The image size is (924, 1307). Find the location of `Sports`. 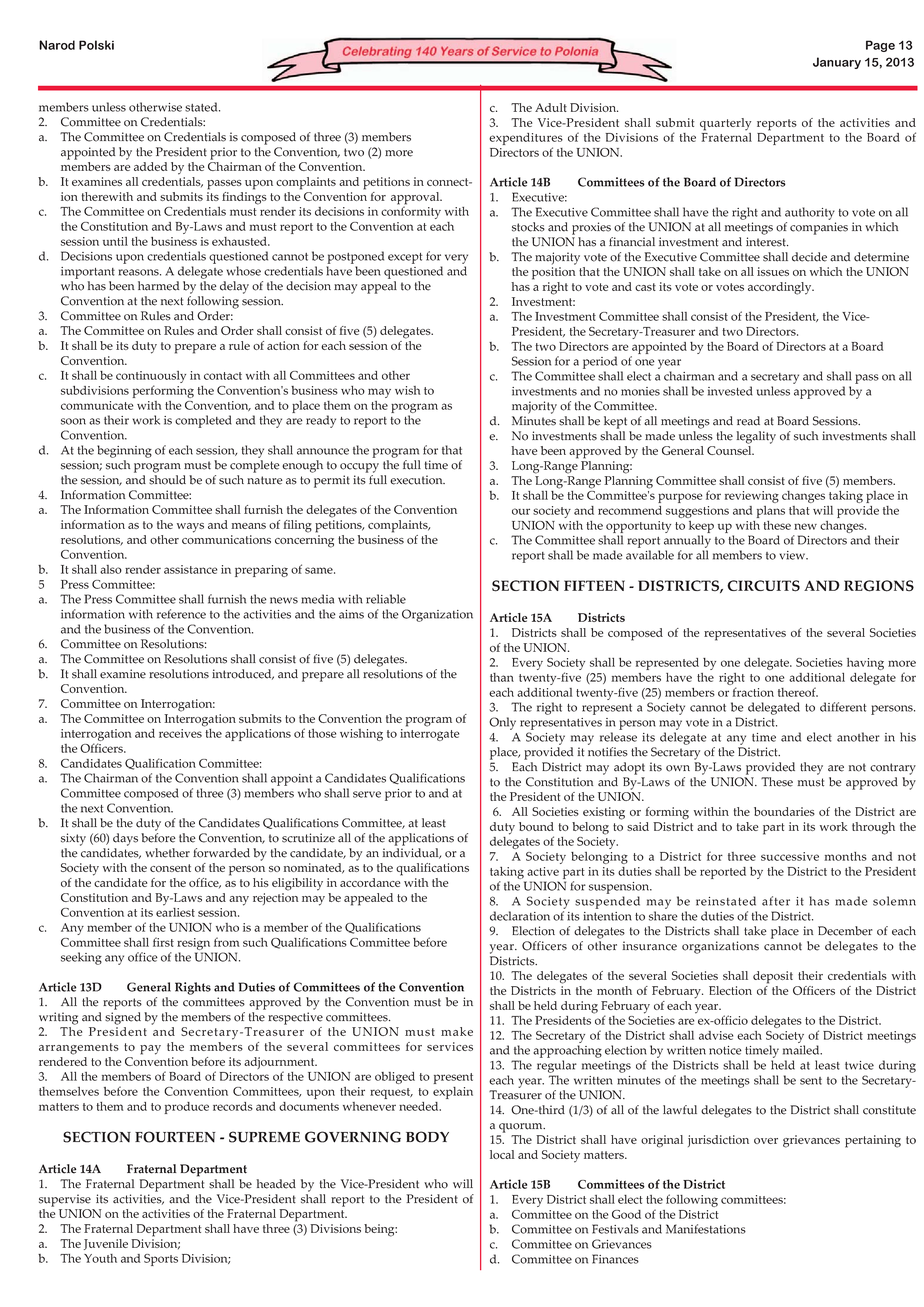

Sports is located at coordinates (161, 1260).
